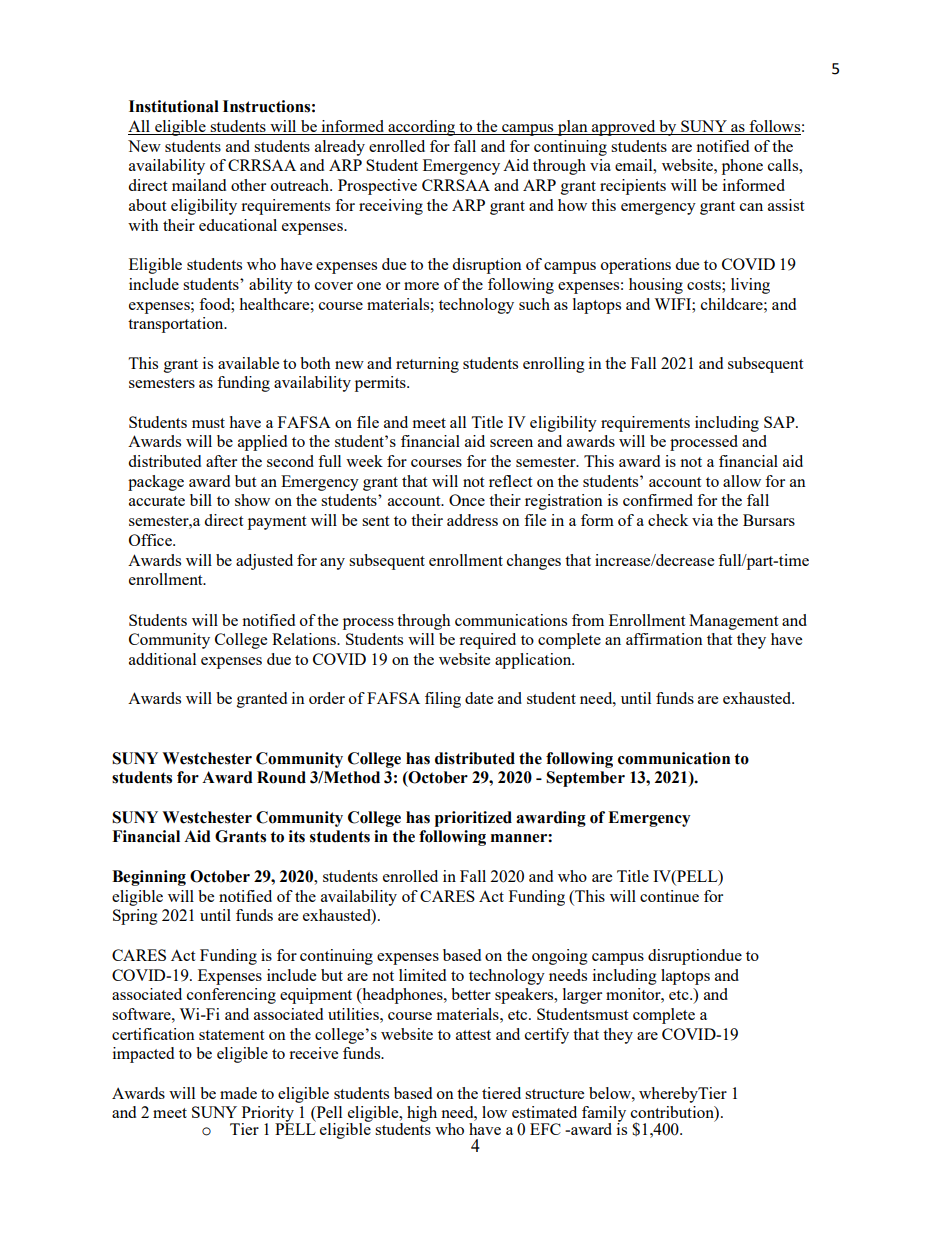  Describe the element at coordinates (422, 1114) in the screenshot. I see `high` at that location.
